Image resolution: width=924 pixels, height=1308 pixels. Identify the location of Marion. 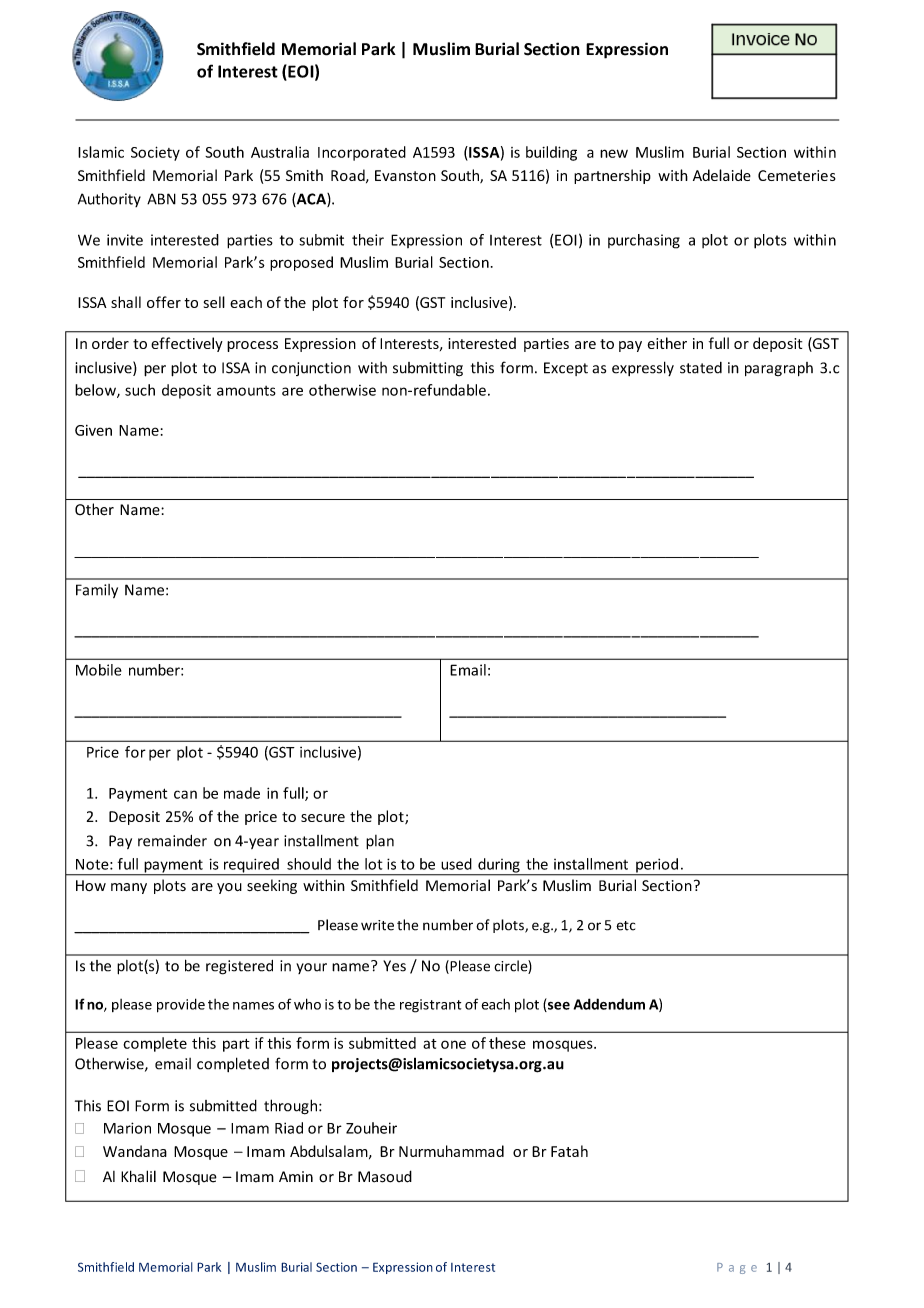
(127, 1128).
